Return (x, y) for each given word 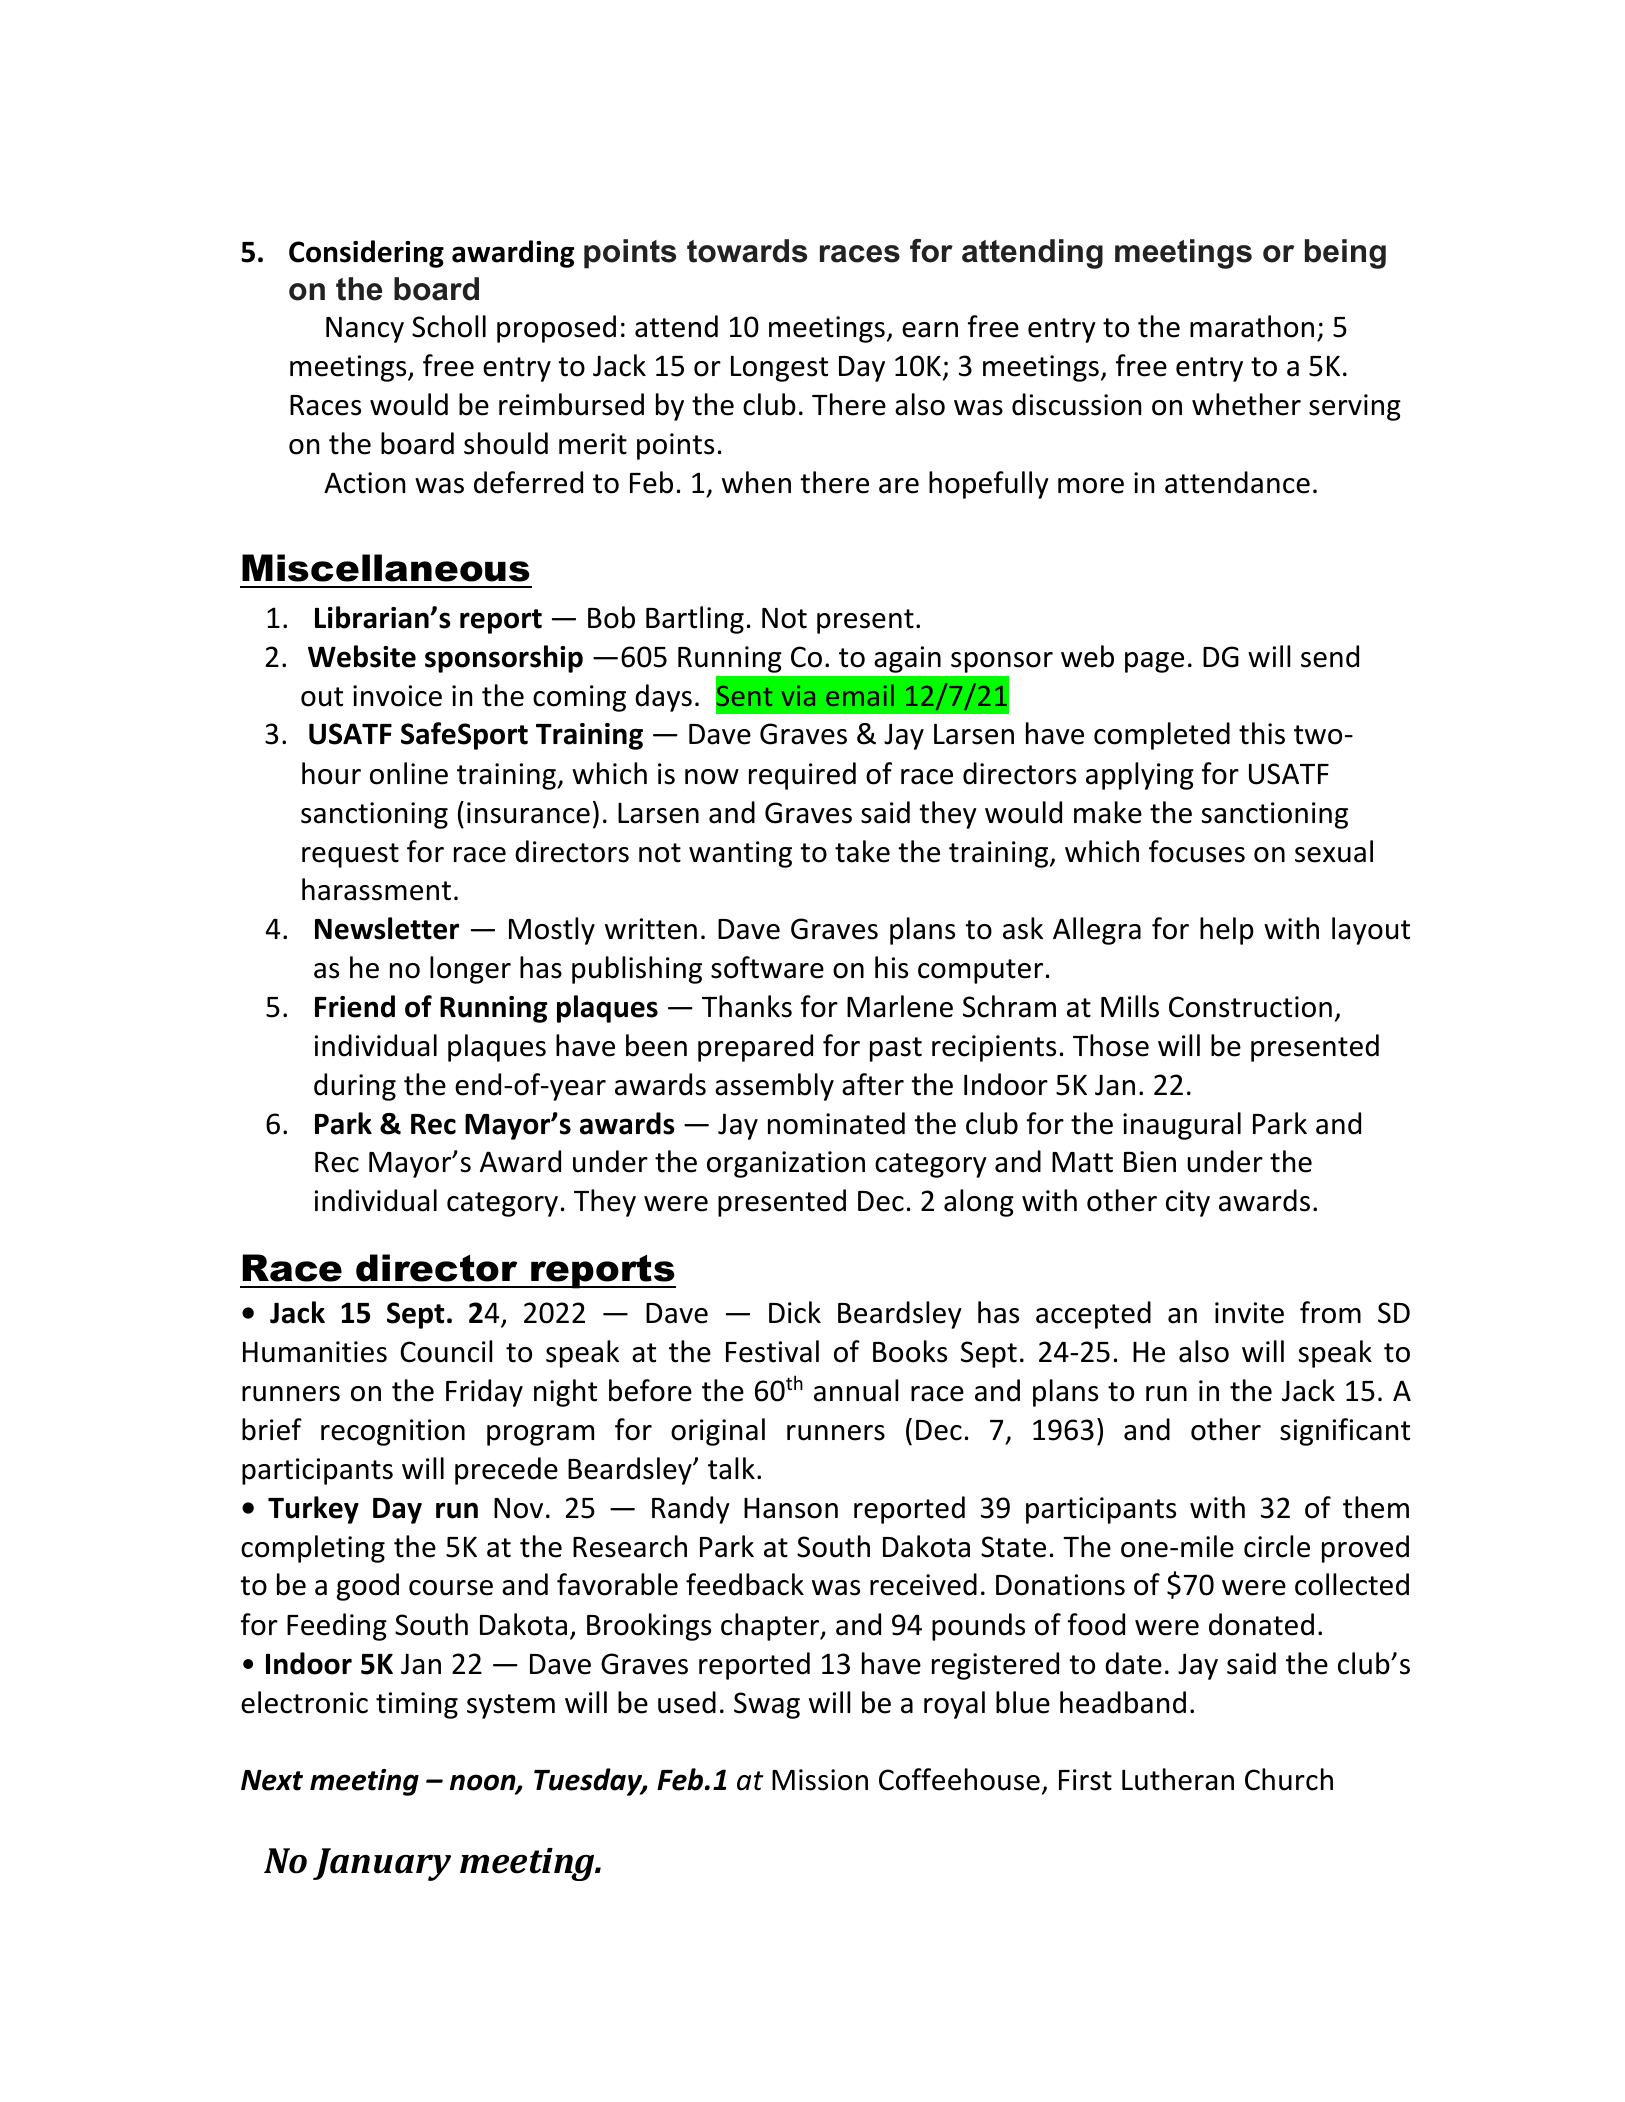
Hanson (791, 1508)
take (862, 851)
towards (747, 251)
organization (786, 1164)
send (1330, 656)
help (1227, 931)
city (1188, 1203)
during (355, 1087)
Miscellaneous (386, 568)
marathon (1252, 326)
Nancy (365, 330)
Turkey (313, 1510)
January (382, 1864)
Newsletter (387, 928)
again (907, 659)
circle (1277, 1546)
